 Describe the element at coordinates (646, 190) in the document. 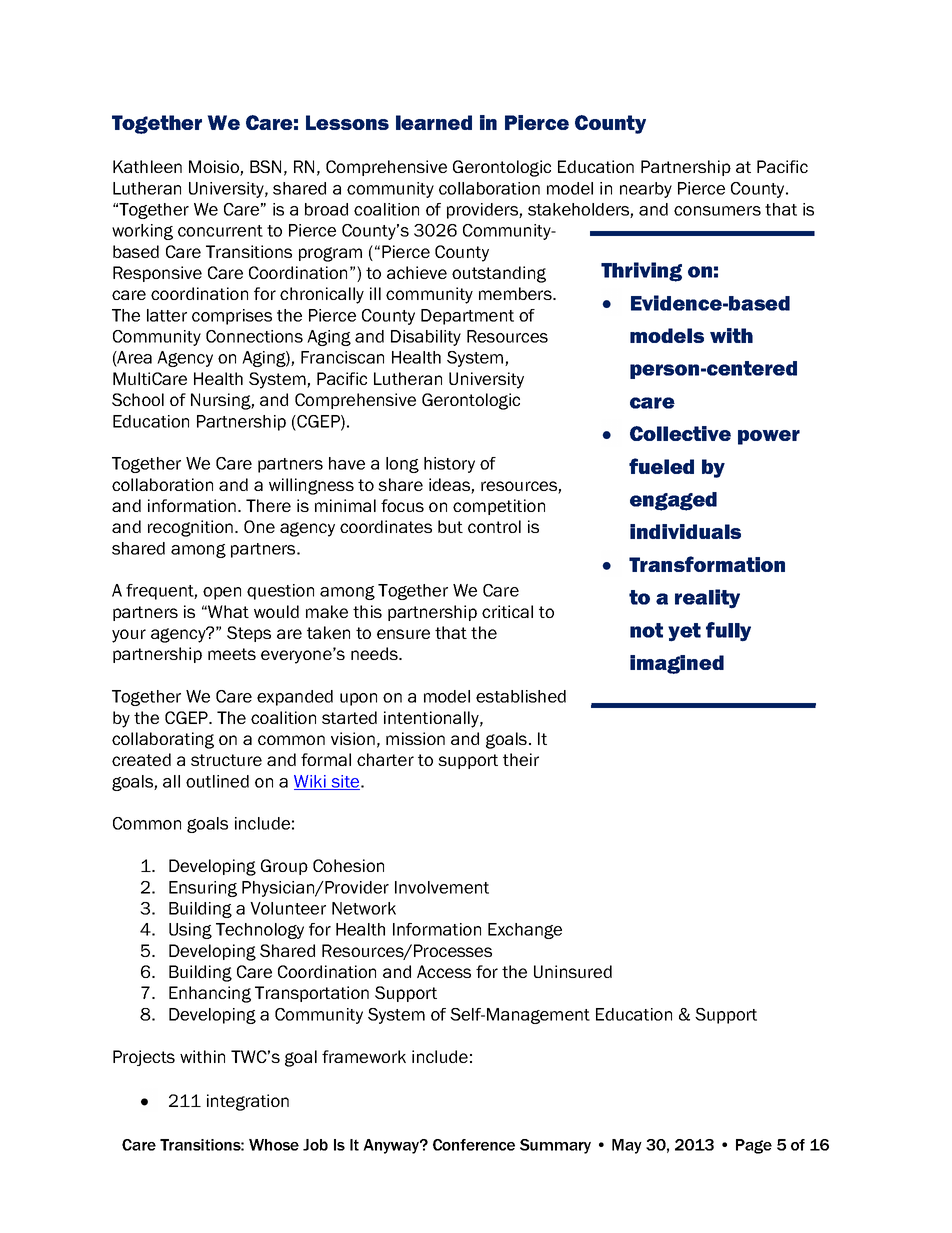

I see `nearby` at that location.
